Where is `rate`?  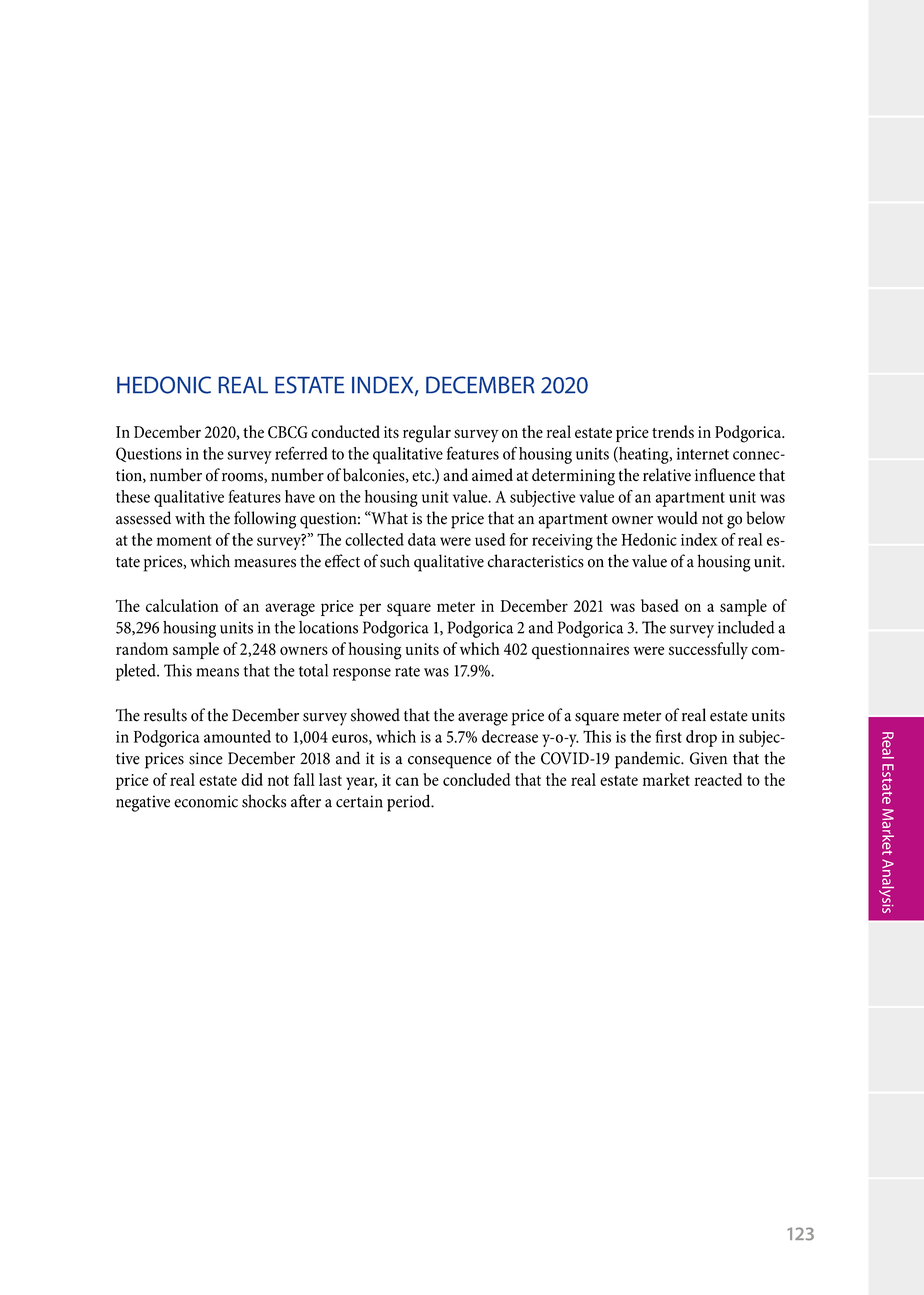
rate is located at coordinates (407, 671).
